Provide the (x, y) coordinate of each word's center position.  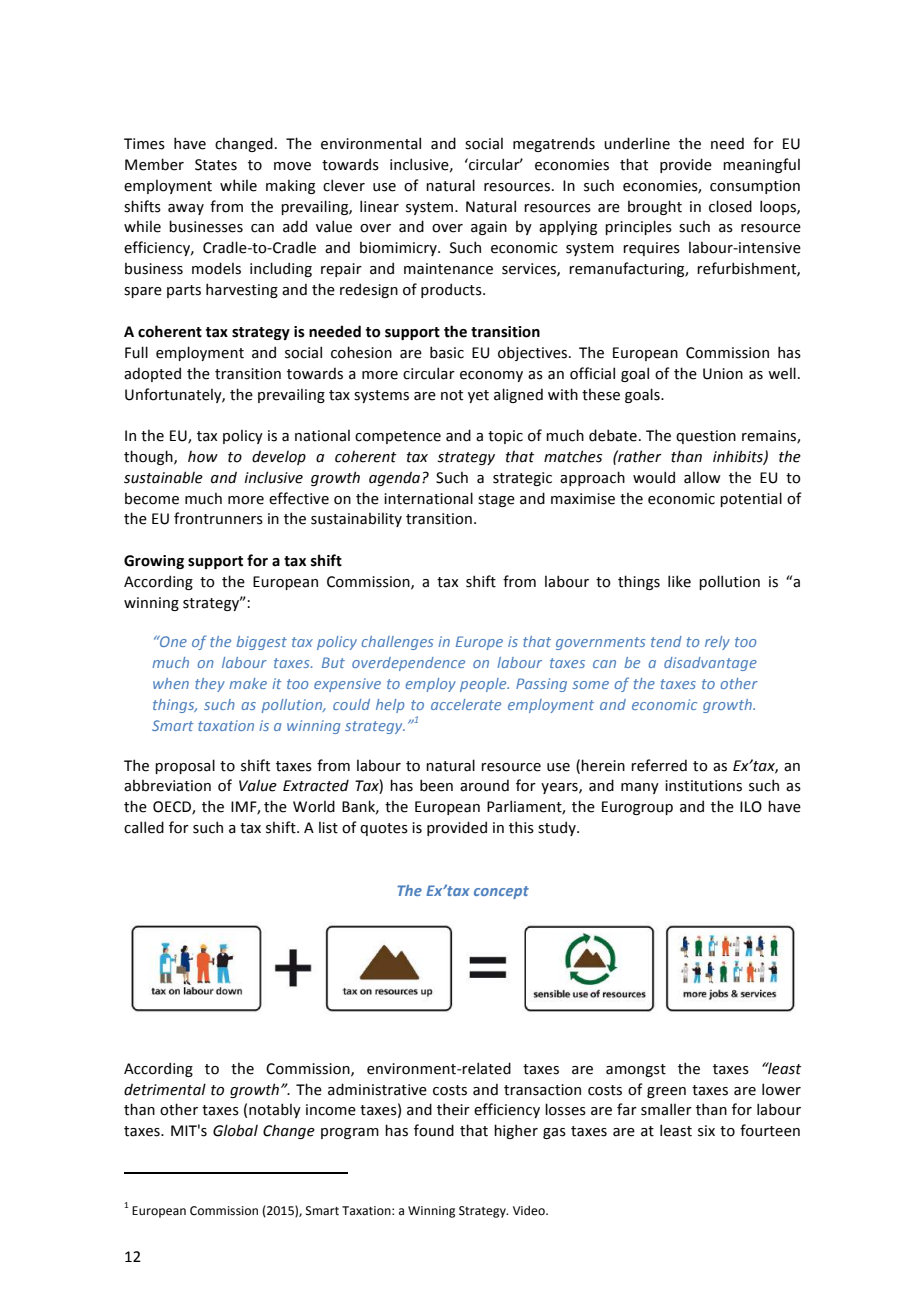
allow (702, 477)
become (152, 498)
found (434, 1130)
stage (496, 500)
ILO (751, 807)
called (144, 827)
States (216, 165)
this (521, 827)
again (489, 228)
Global (235, 1130)
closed (730, 206)
